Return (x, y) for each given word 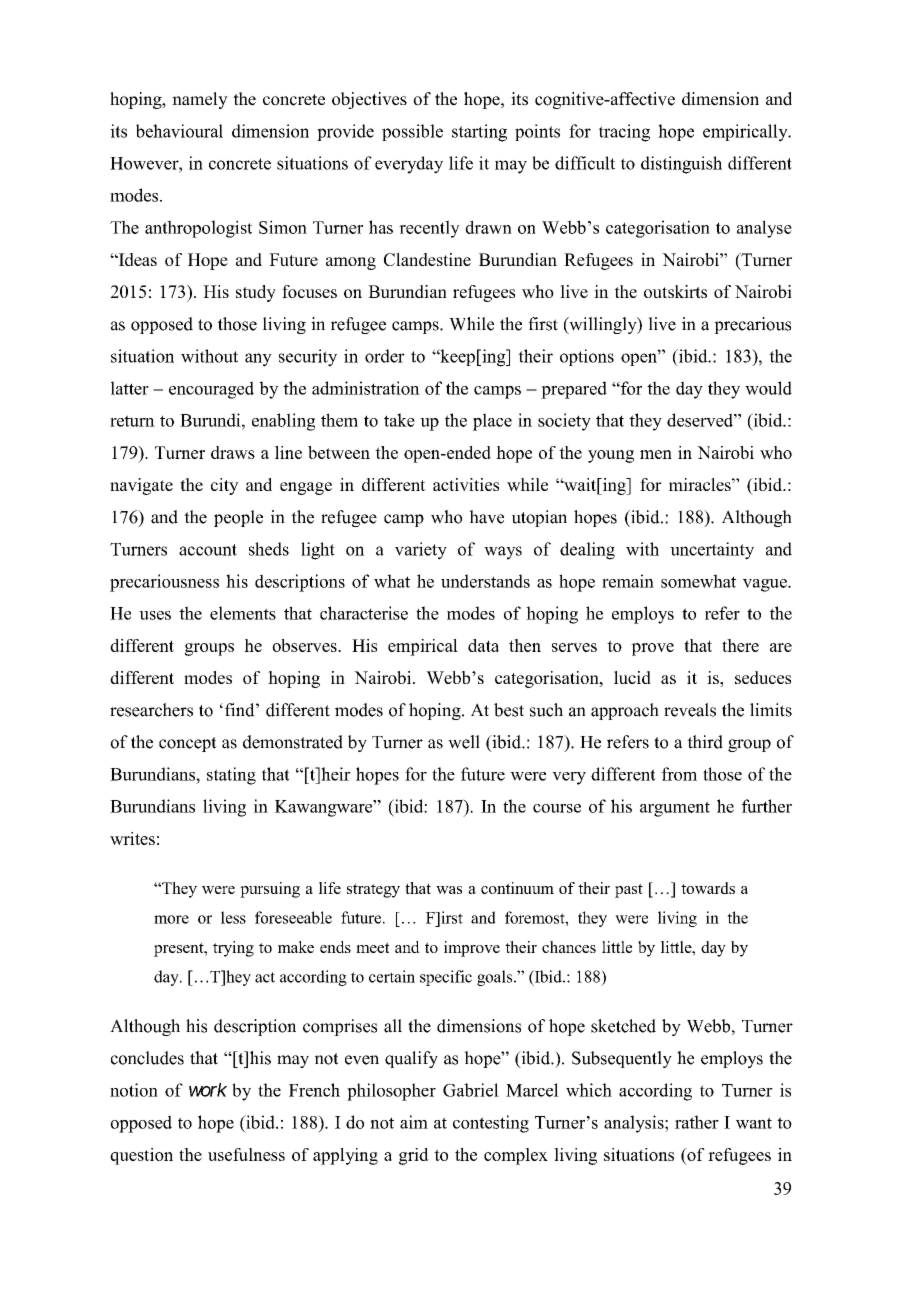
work (208, 1090)
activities (466, 484)
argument (675, 809)
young (611, 456)
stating (231, 776)
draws (233, 452)
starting (479, 133)
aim (414, 1122)
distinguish (681, 165)
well (464, 742)
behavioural (179, 131)
